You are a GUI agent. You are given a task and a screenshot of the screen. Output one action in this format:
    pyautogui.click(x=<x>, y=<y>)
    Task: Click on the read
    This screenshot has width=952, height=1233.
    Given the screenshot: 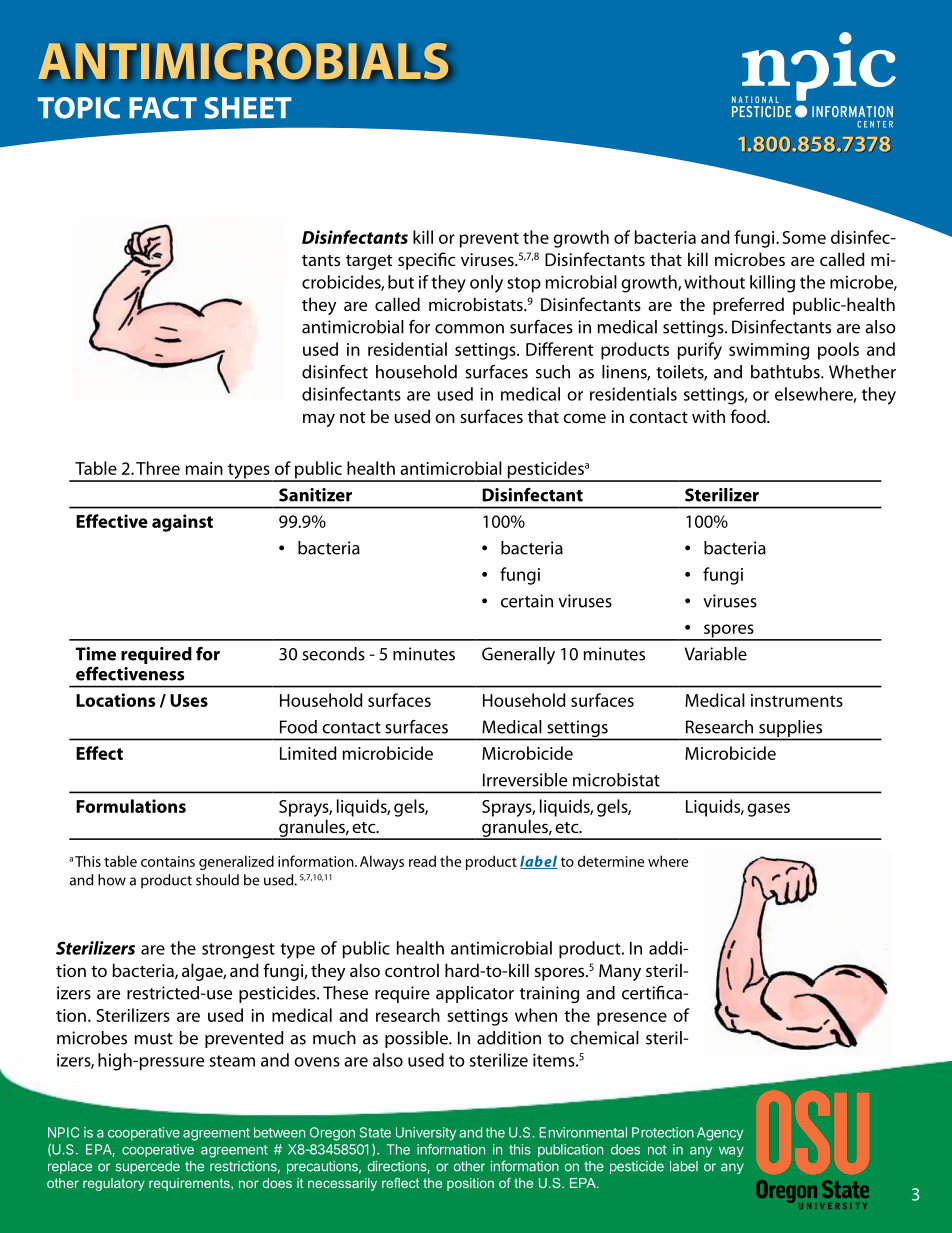 What is the action you would take?
    pyautogui.click(x=422, y=861)
